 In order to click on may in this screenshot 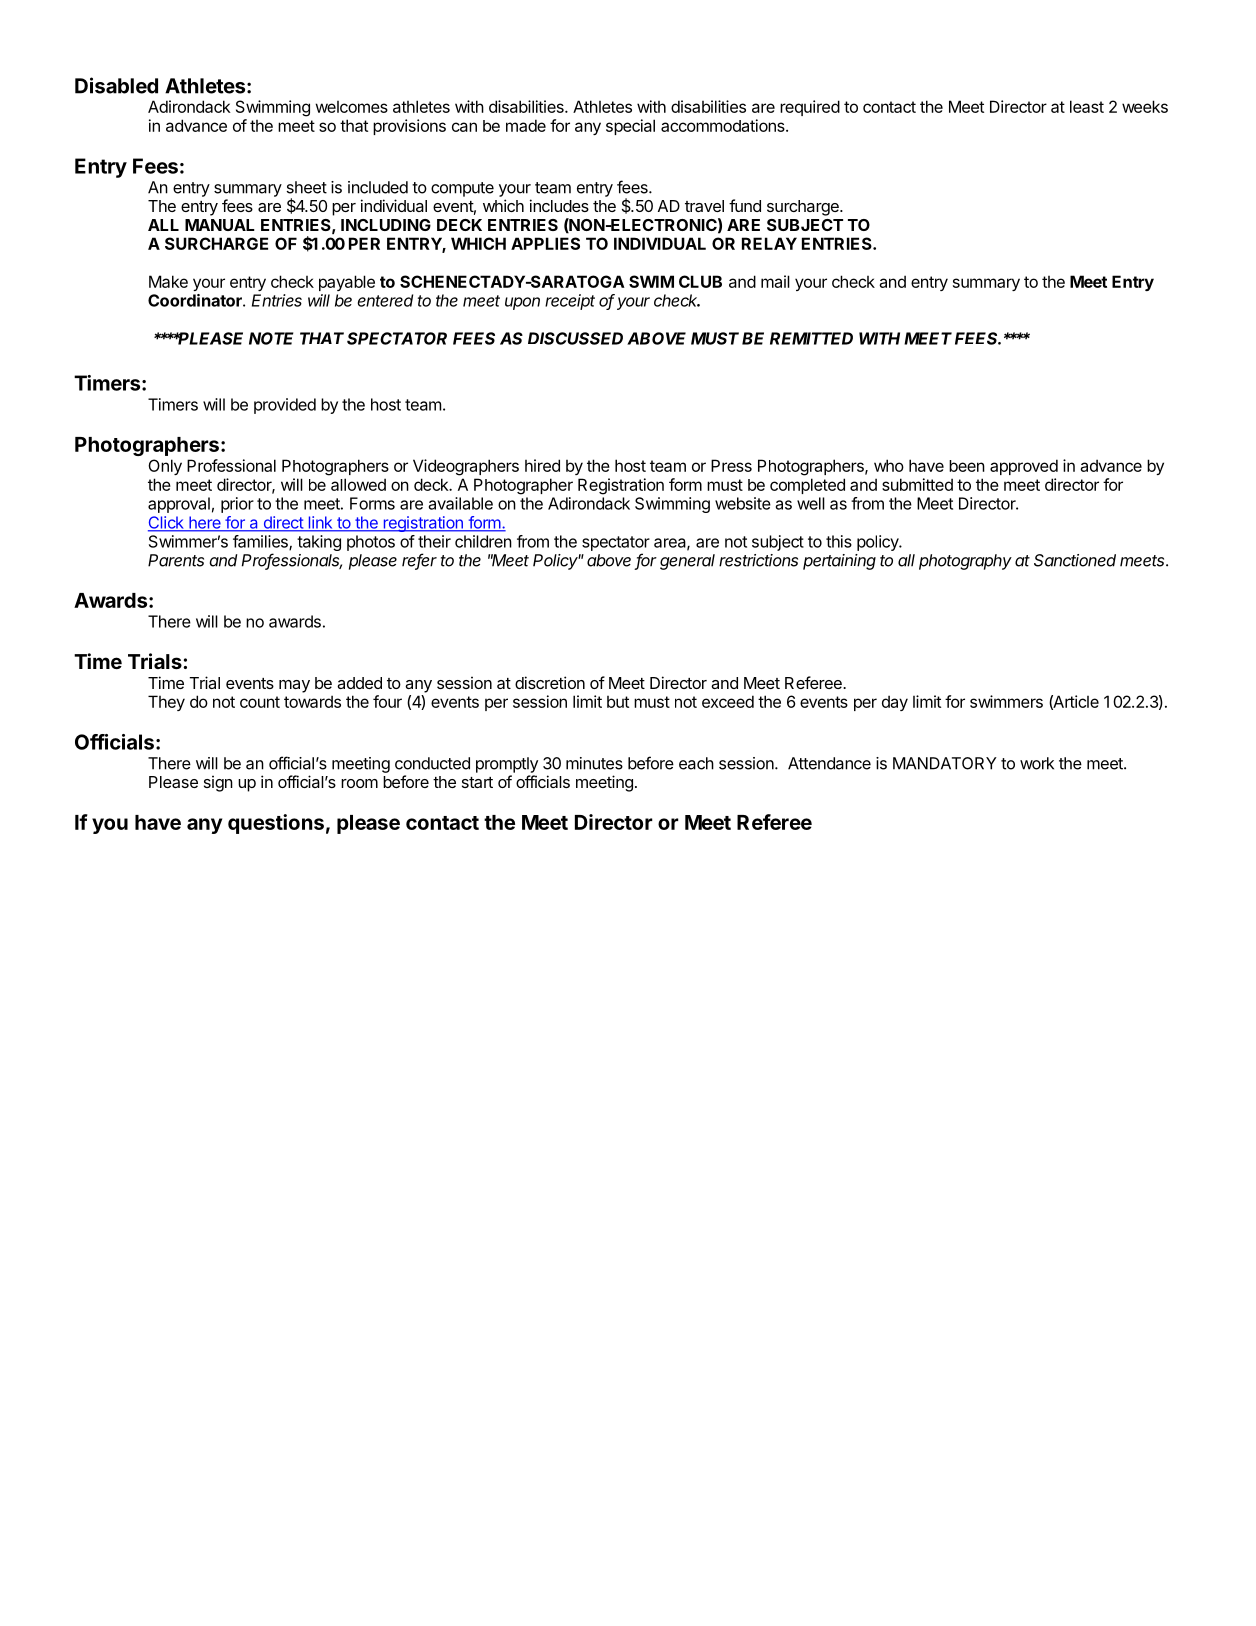, I will do `click(294, 686)`.
